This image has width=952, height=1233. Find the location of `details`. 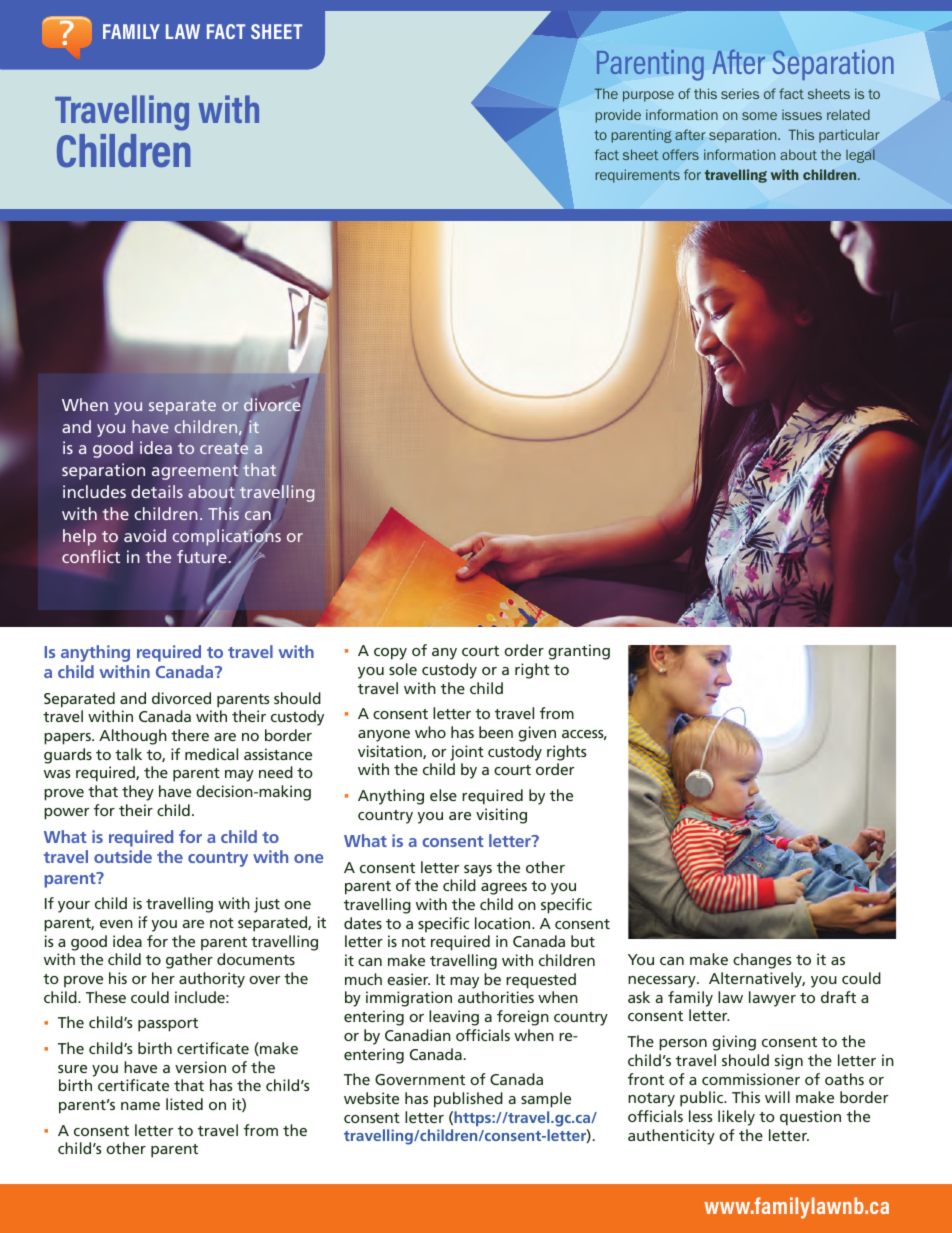

details is located at coordinates (157, 492).
